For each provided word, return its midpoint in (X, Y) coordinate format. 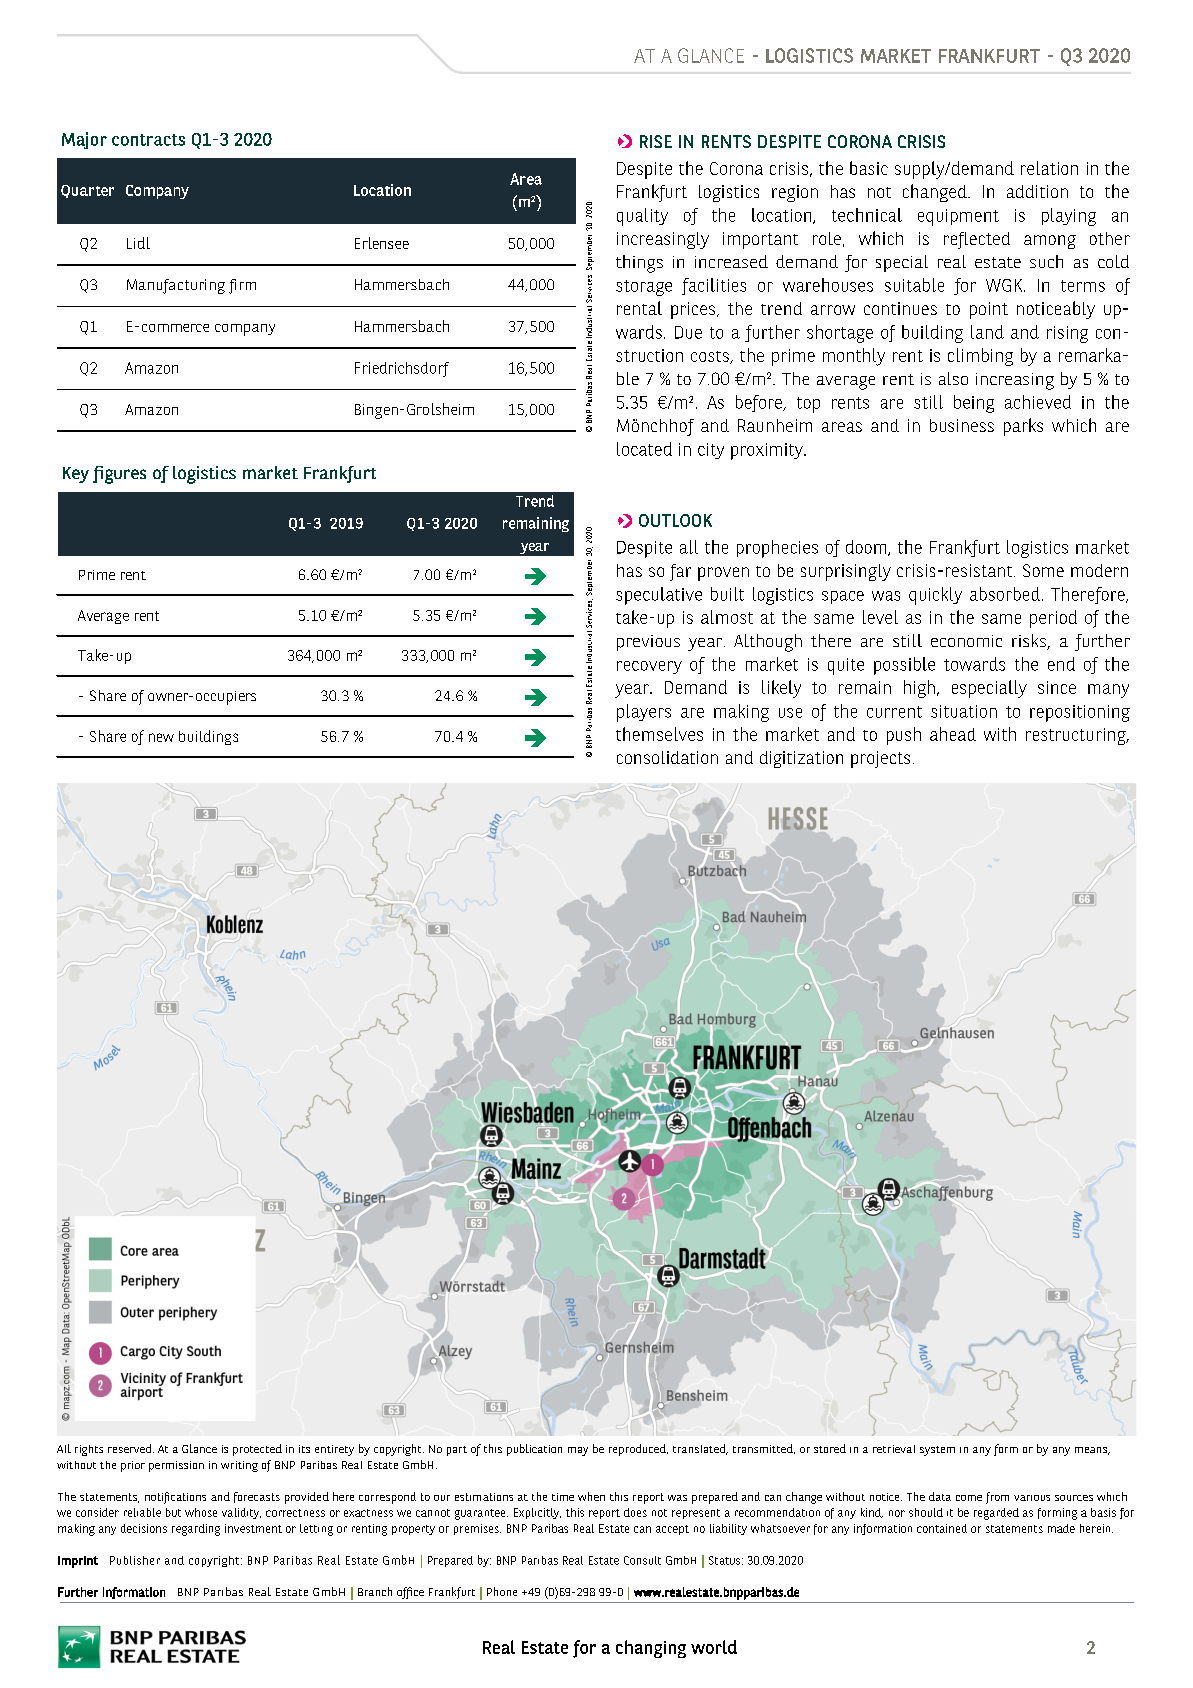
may (578, 1451)
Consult (642, 1560)
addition (1037, 191)
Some (1043, 570)
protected (257, 1450)
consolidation (667, 757)
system (937, 1451)
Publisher (135, 1560)
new (161, 737)
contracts (148, 140)
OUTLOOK (675, 520)
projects (880, 759)
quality (642, 217)
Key (76, 475)
